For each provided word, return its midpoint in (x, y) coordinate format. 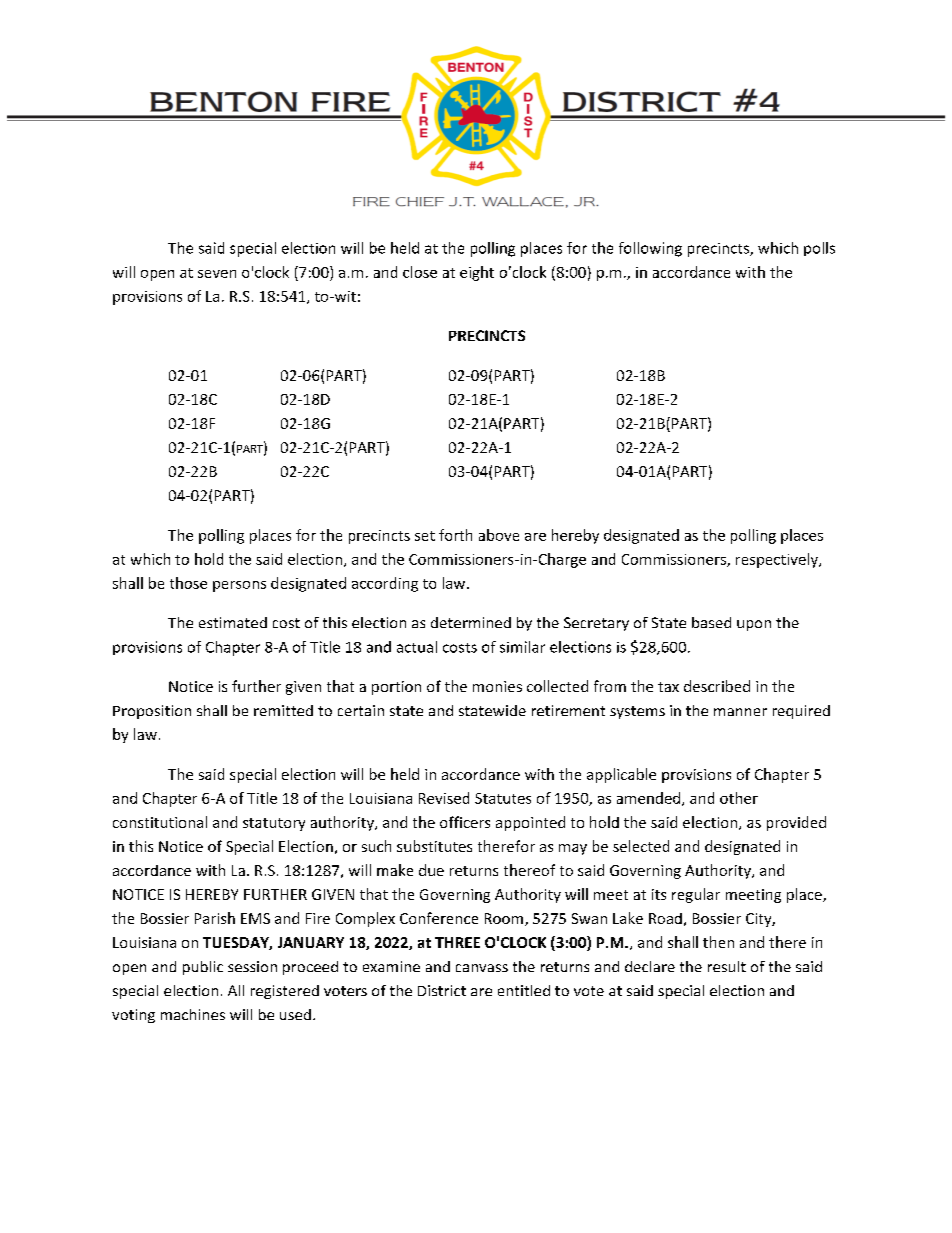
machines (193, 1014)
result (727, 966)
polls (819, 249)
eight (477, 273)
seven (217, 274)
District (442, 990)
